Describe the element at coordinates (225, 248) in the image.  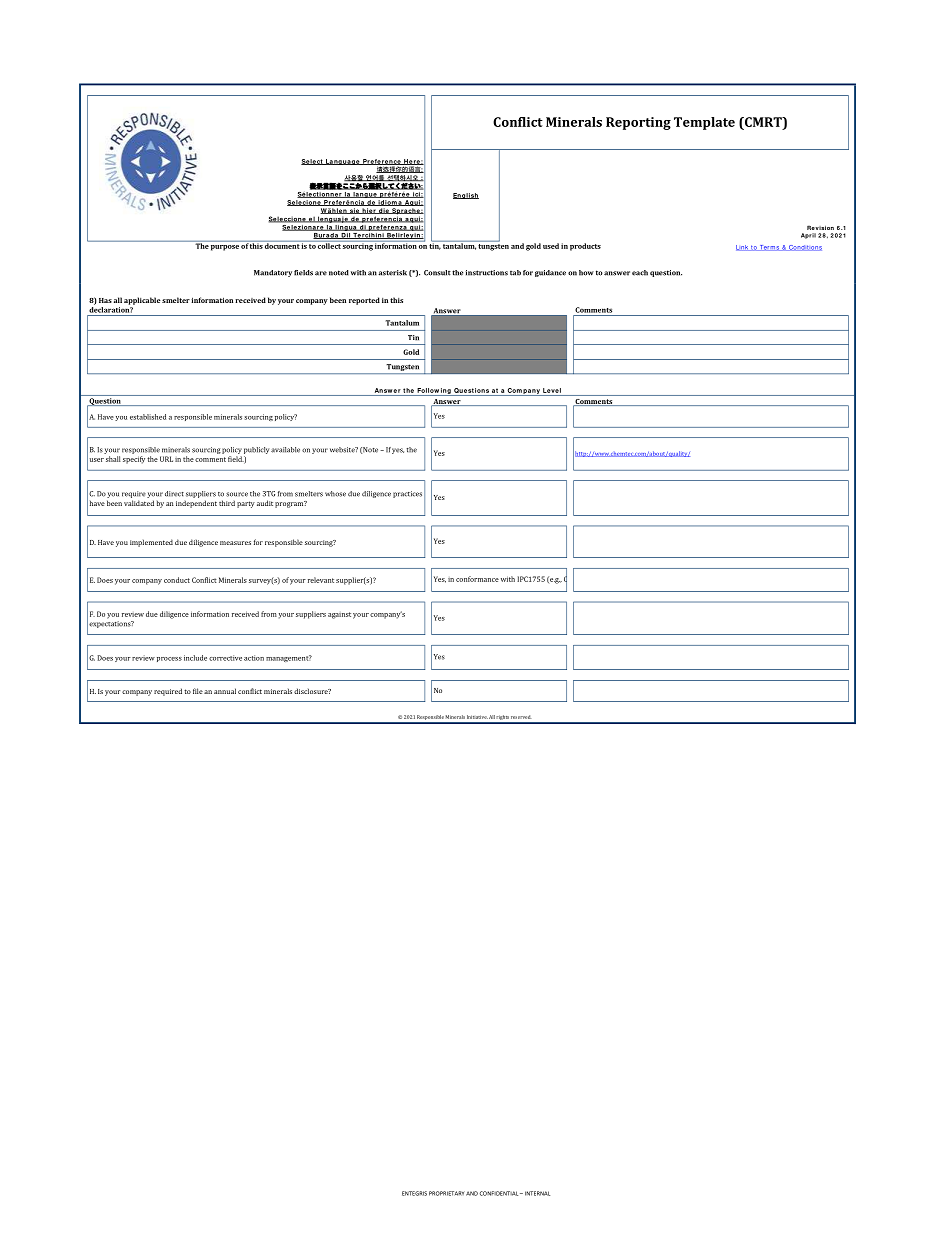
I see `purpose` at that location.
